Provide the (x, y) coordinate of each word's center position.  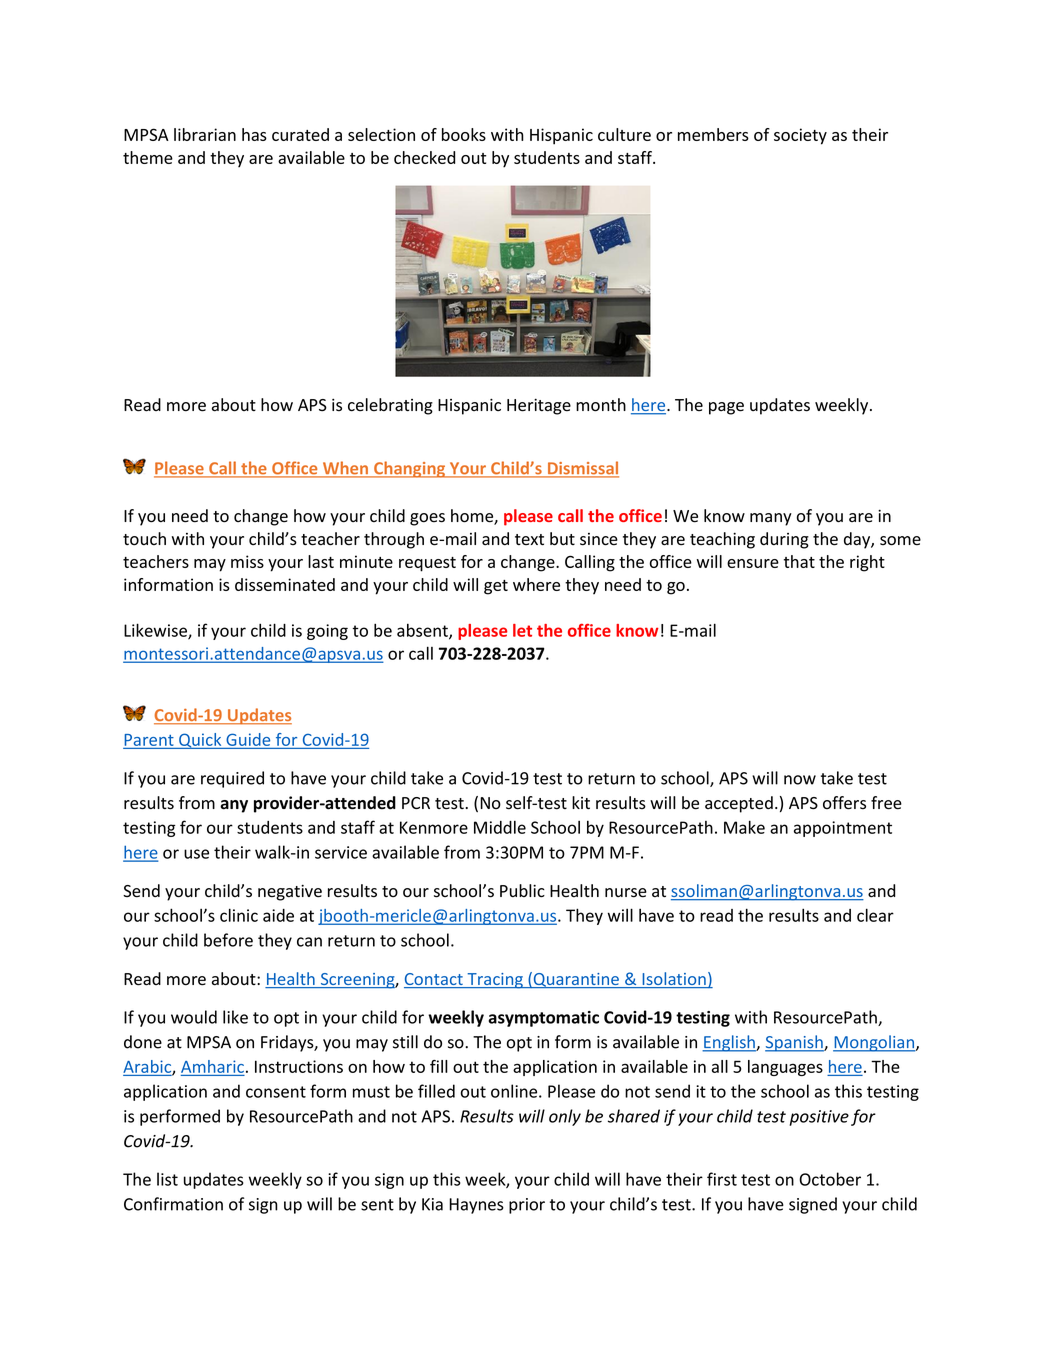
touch (144, 539)
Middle (500, 827)
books (464, 134)
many (771, 519)
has (254, 134)
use (196, 854)
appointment (843, 829)
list (167, 1179)
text (529, 539)
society (800, 136)
